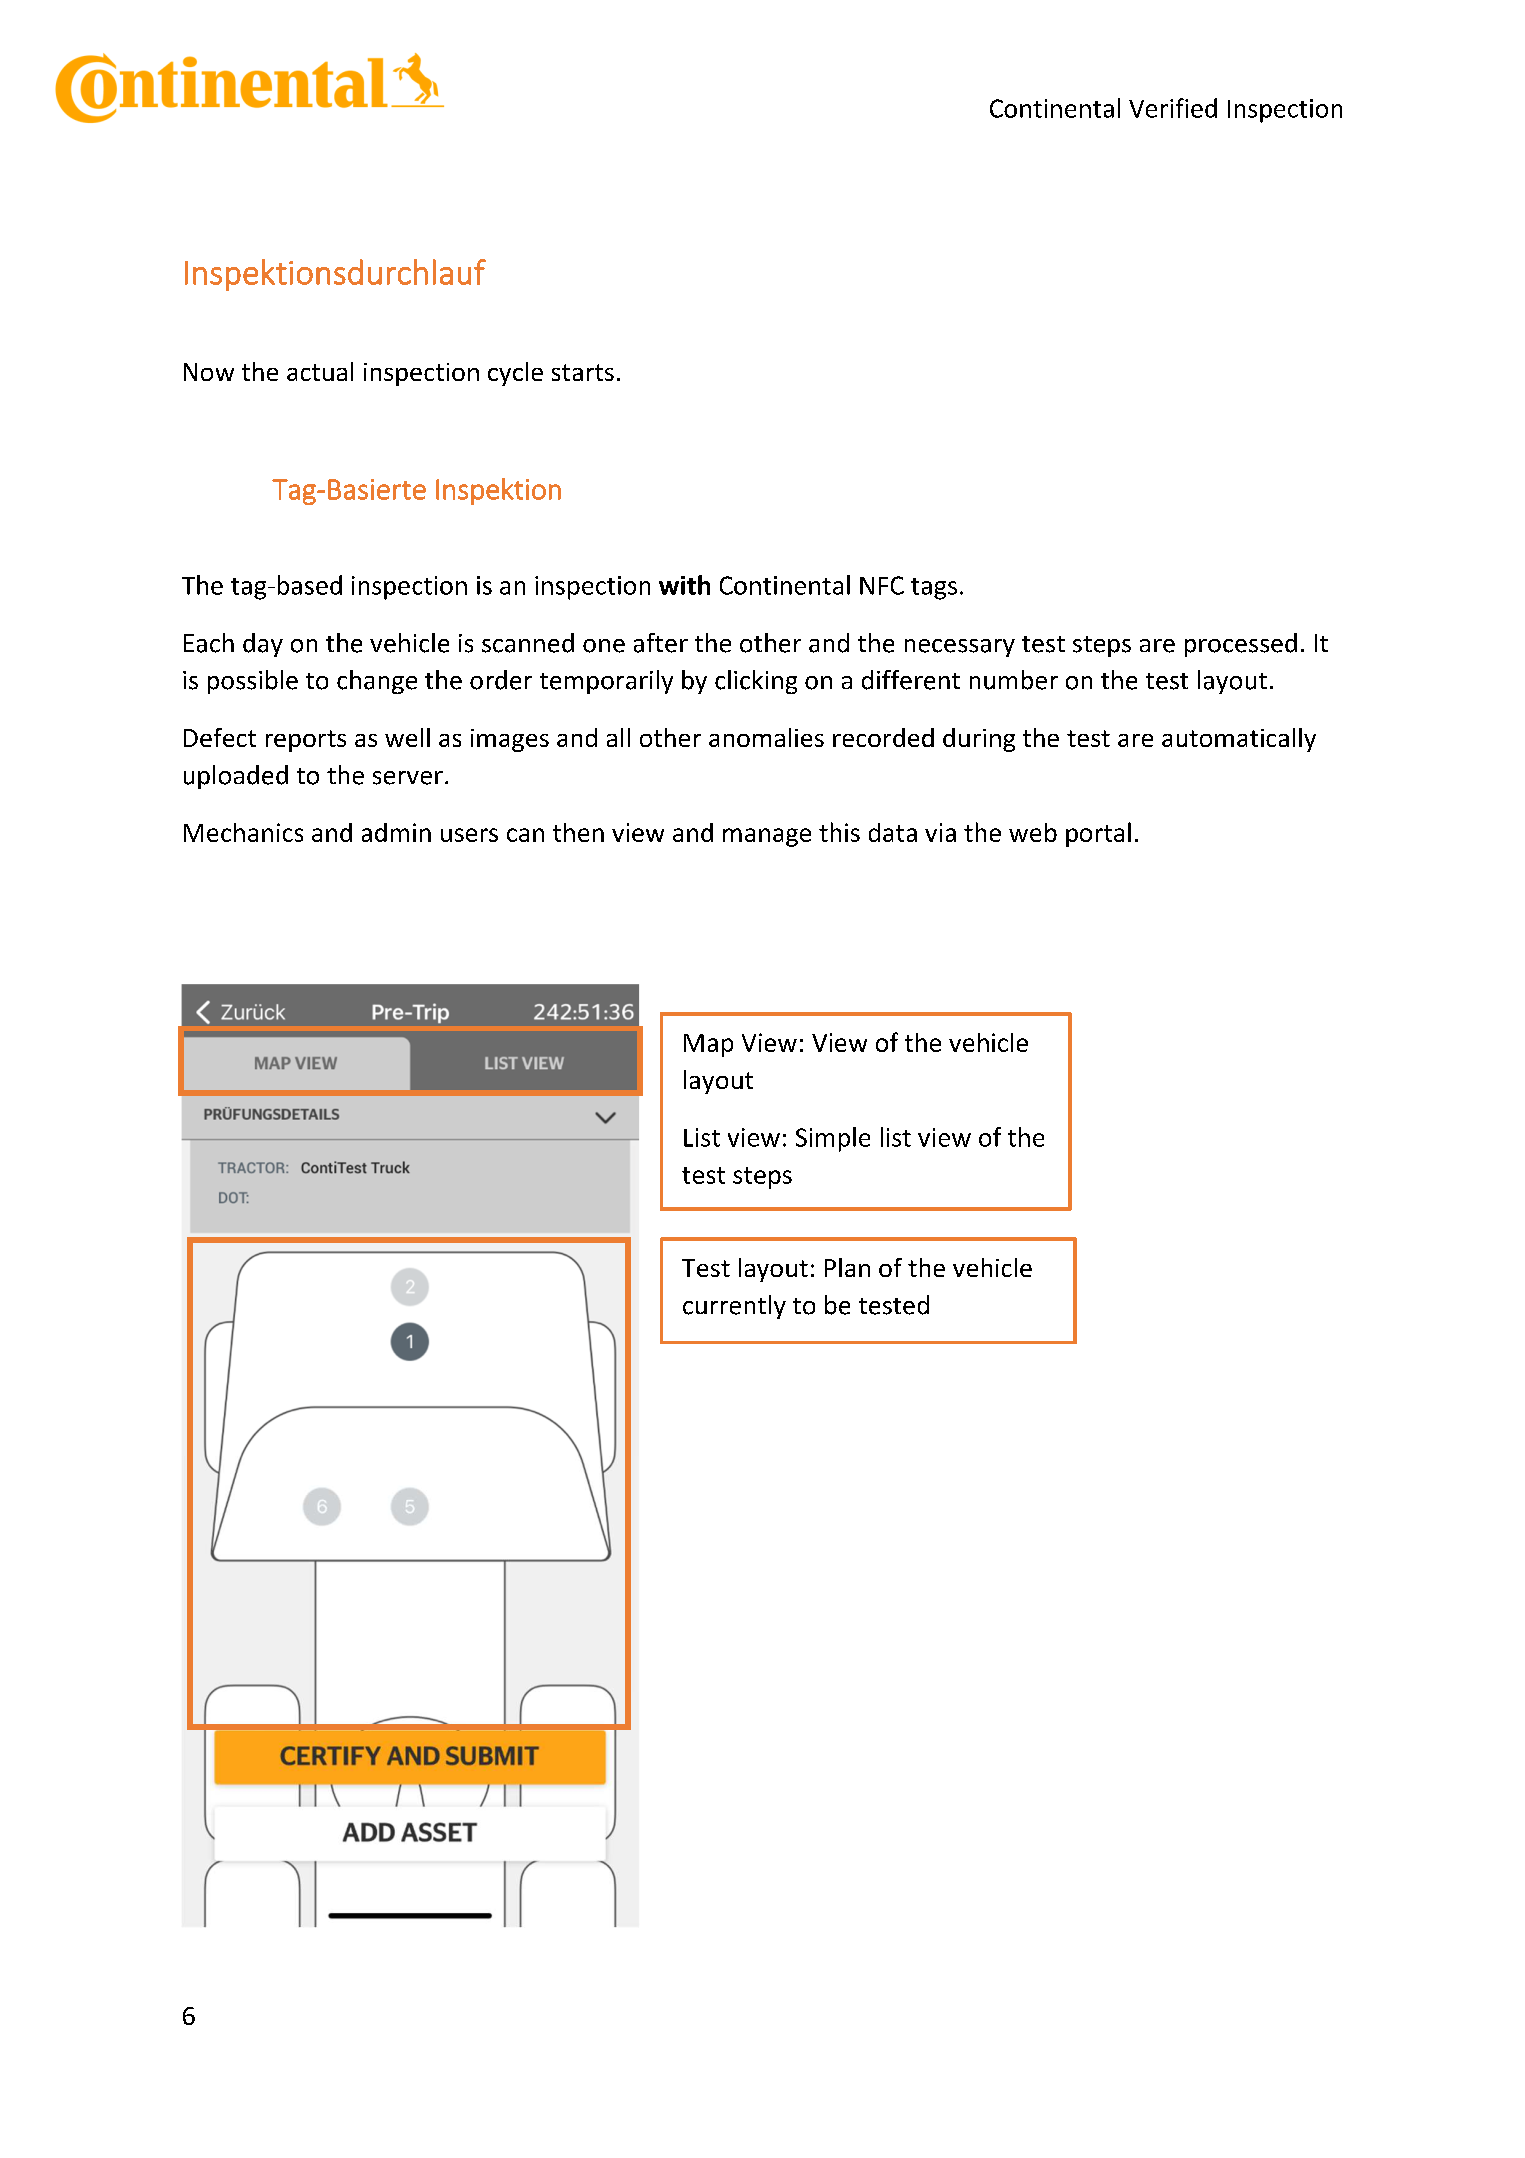 The width and height of the screenshot is (1525, 2158). I want to click on Plan, so click(847, 1267).
